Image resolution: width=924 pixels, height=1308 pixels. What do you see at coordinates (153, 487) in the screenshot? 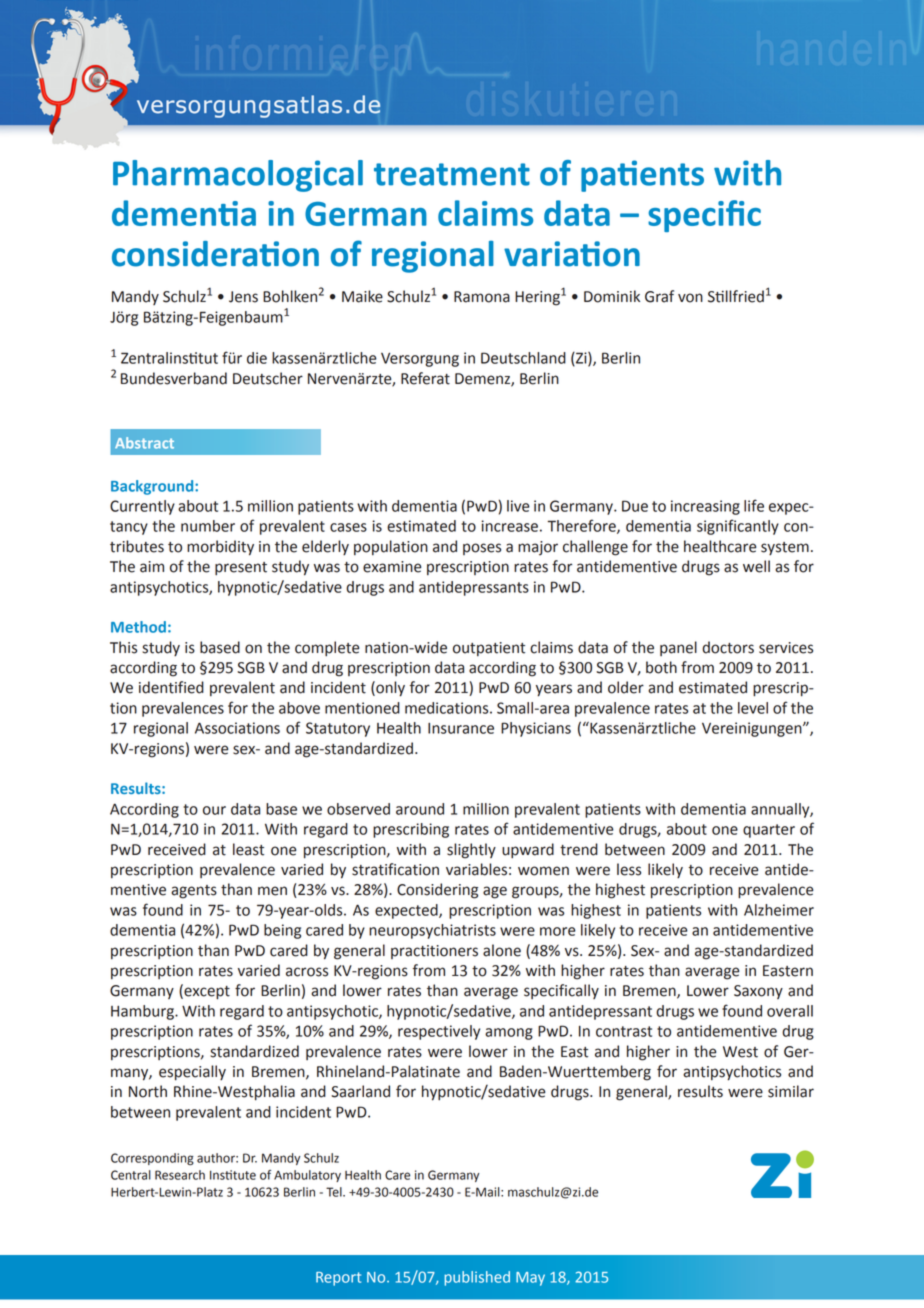
I see `Background` at bounding box center [153, 487].
